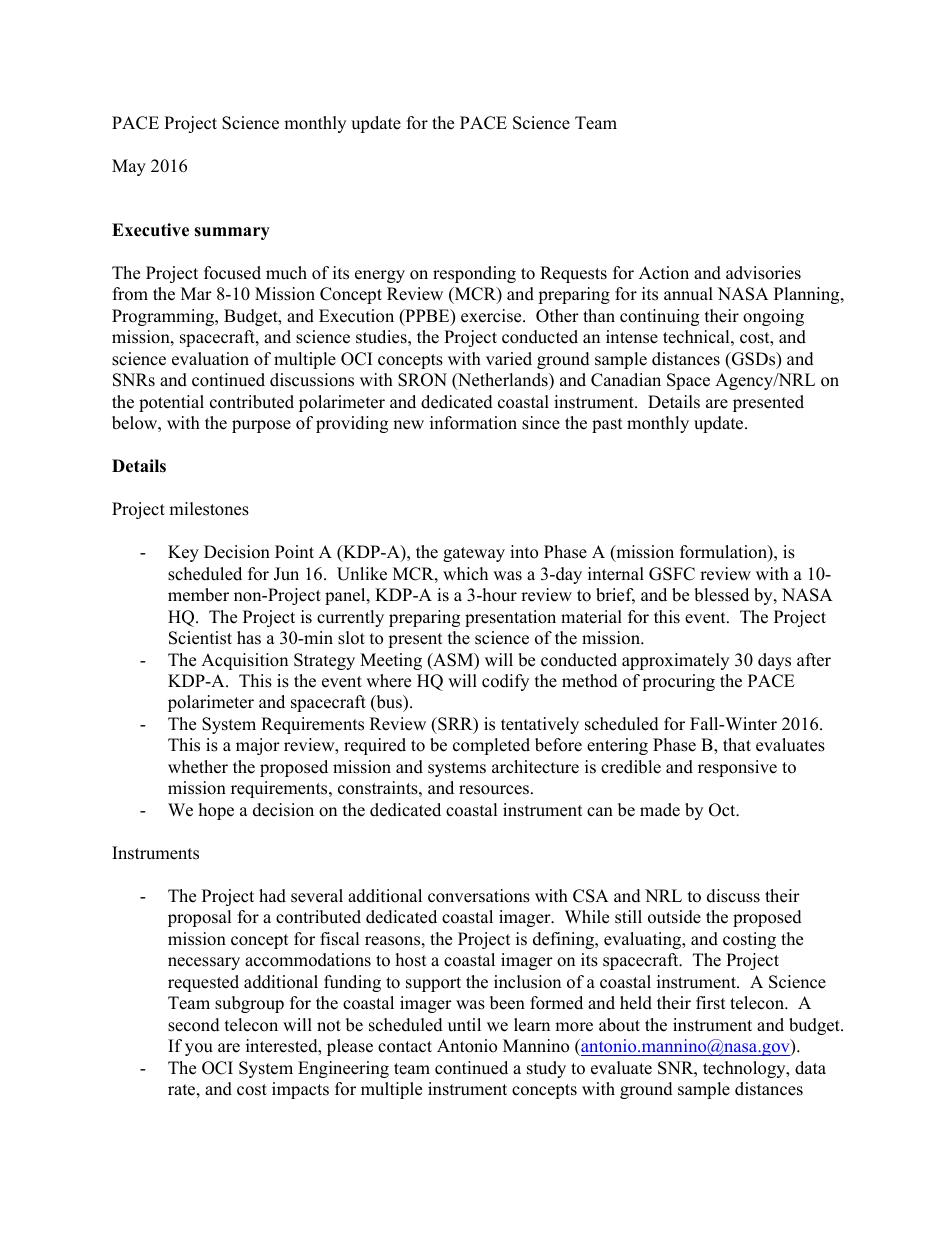  What do you see at coordinates (232, 233) in the screenshot?
I see `summary` at bounding box center [232, 233].
